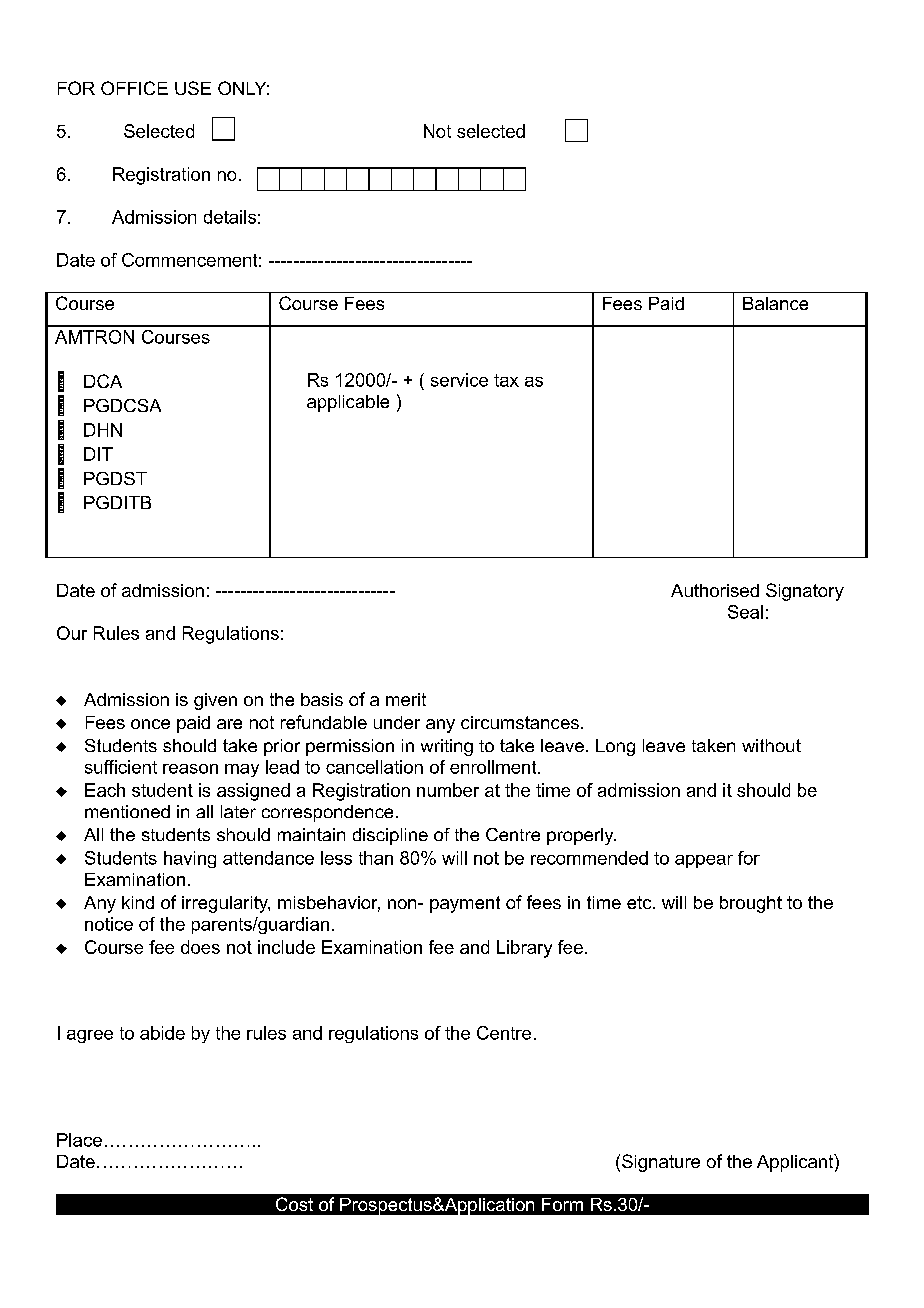 Image resolution: width=924 pixels, height=1308 pixels. Describe the element at coordinates (79, 1140) in the document. I see `Place` at that location.
